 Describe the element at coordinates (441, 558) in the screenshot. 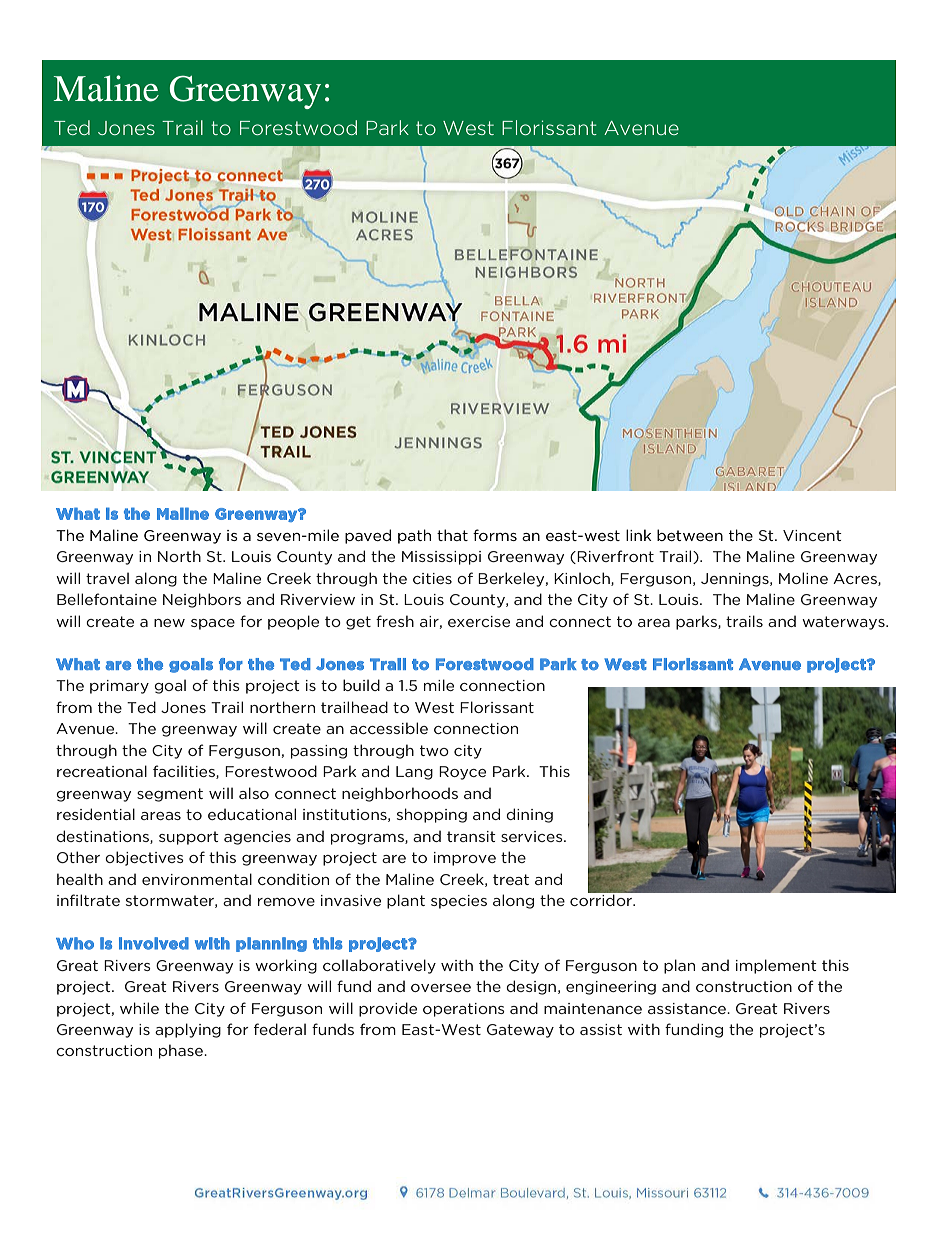

I see `Mississippi` at that location.
